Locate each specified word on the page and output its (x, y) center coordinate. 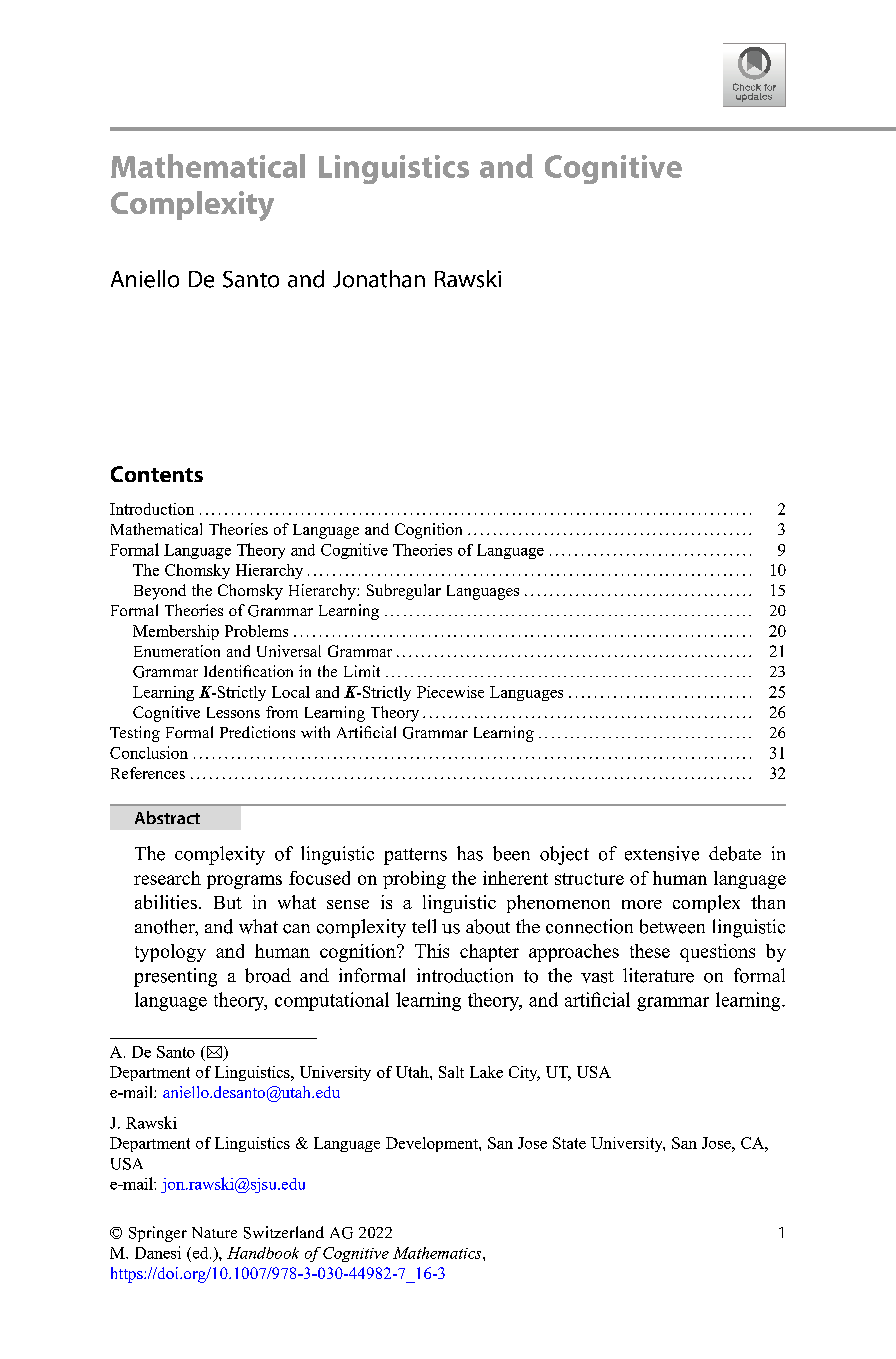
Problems (256, 631)
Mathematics (438, 1253)
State (569, 1143)
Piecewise (450, 692)
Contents (157, 474)
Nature (214, 1232)
